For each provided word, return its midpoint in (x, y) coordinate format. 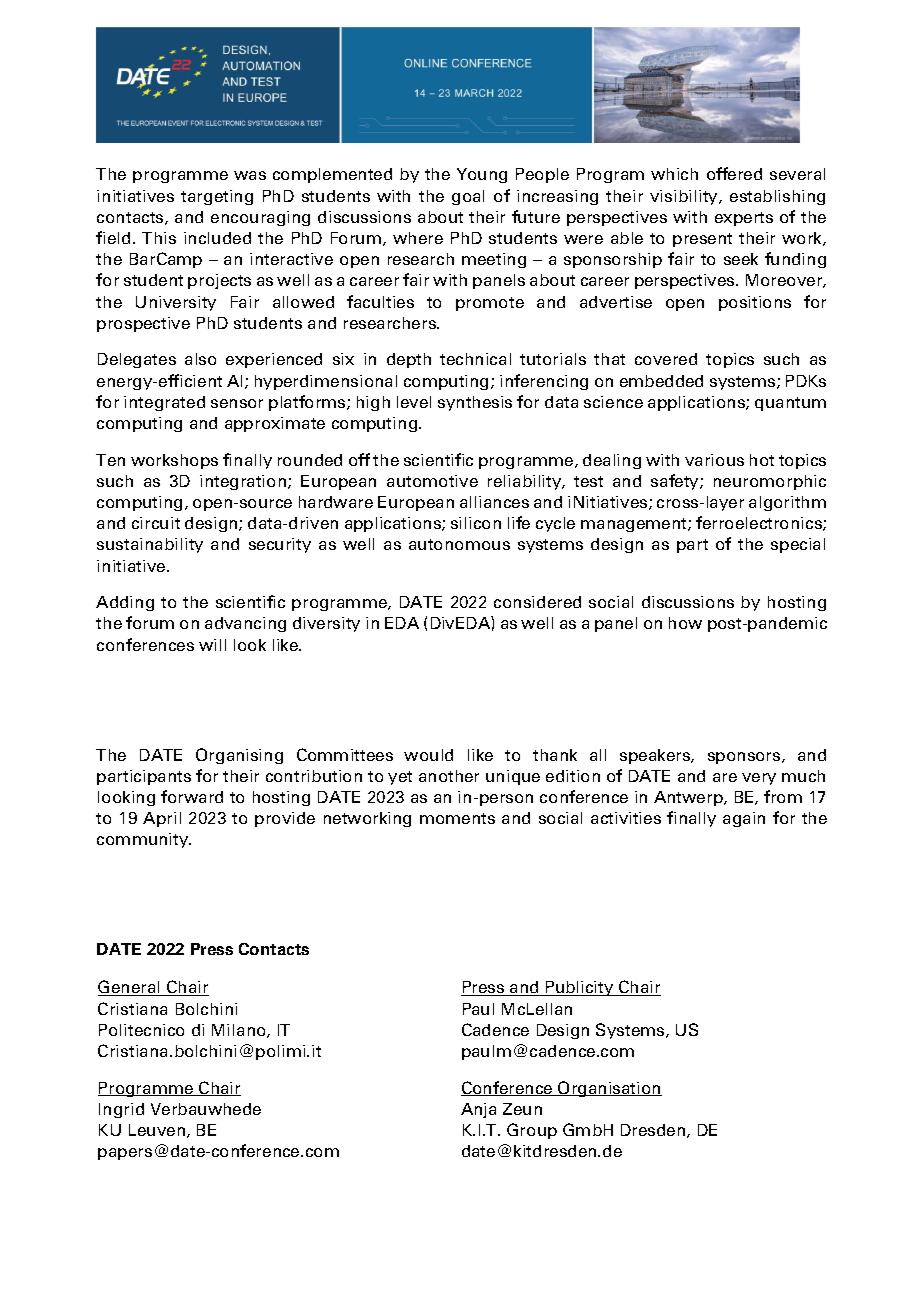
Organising (239, 756)
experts (744, 219)
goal (468, 197)
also (200, 359)
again (744, 819)
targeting (217, 197)
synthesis (475, 403)
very (759, 779)
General (130, 988)
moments (457, 818)
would (428, 755)
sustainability (150, 545)
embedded (661, 381)
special (798, 545)
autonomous (459, 544)
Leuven (158, 1131)
